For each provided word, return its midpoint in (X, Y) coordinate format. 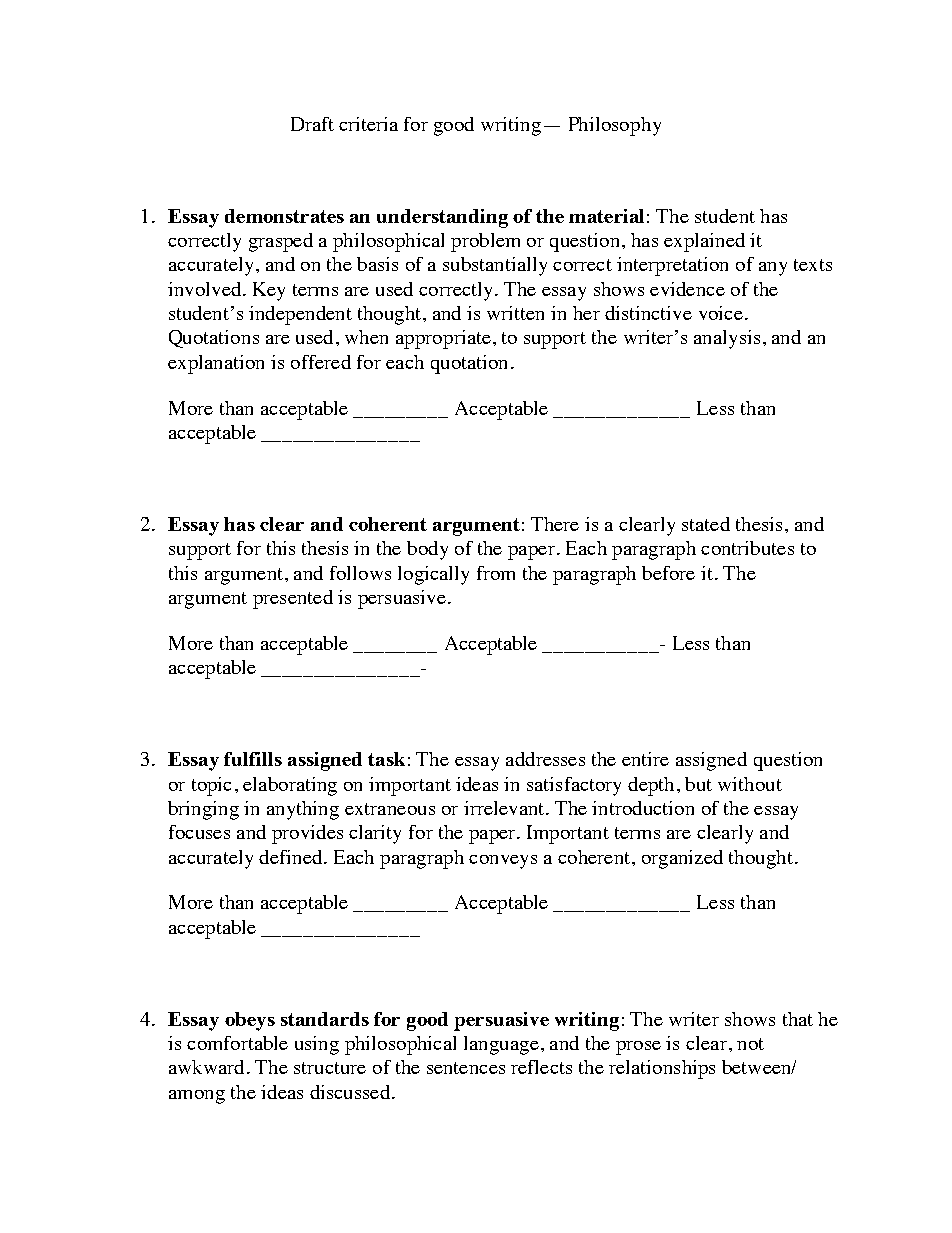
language (501, 1045)
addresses (545, 759)
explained (704, 242)
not (750, 1044)
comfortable (237, 1043)
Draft (312, 124)
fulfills (253, 759)
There (555, 524)
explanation (216, 364)
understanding (442, 218)
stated (706, 524)
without (750, 784)
